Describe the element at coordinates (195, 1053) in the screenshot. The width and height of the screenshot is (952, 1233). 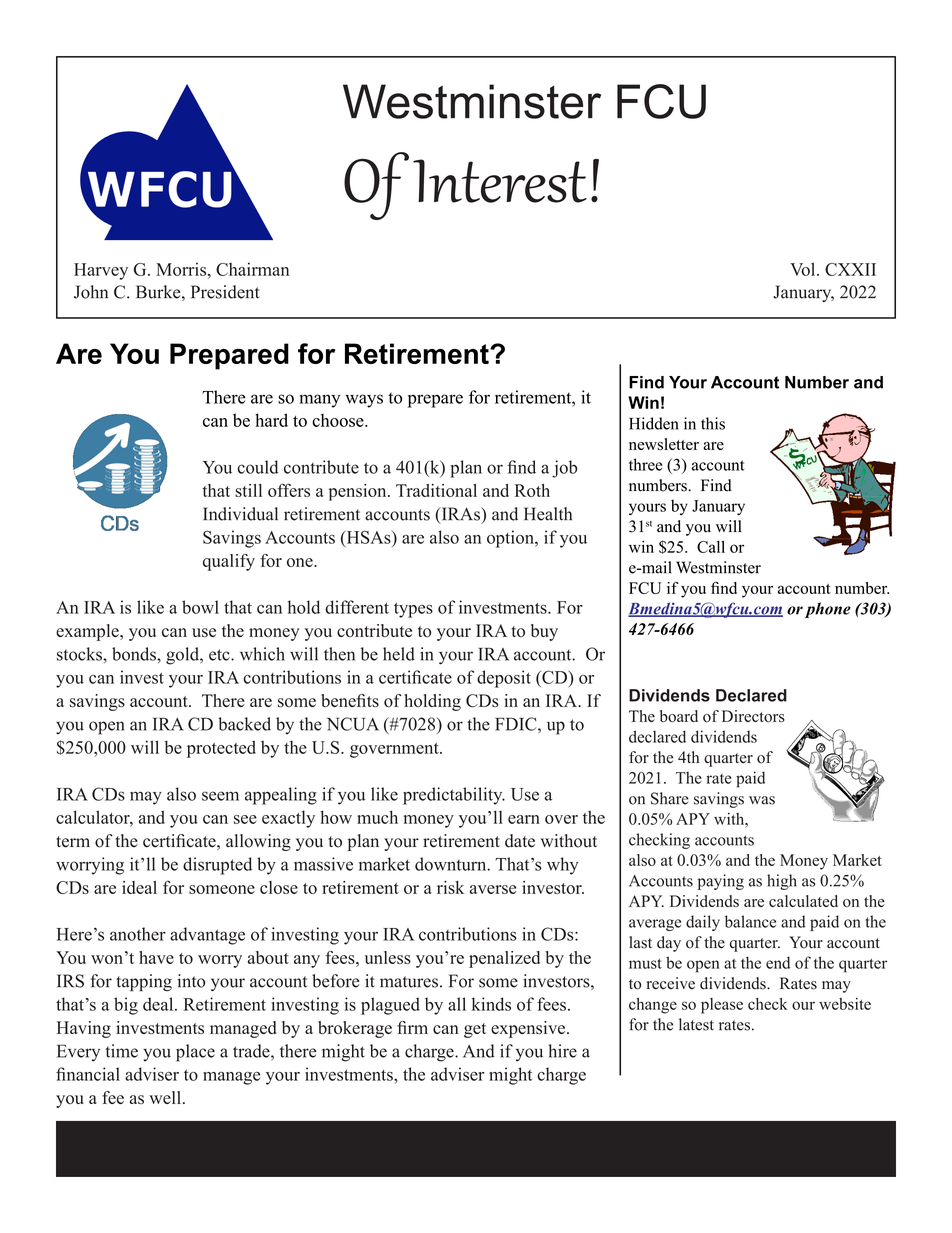
I see `place` at that location.
